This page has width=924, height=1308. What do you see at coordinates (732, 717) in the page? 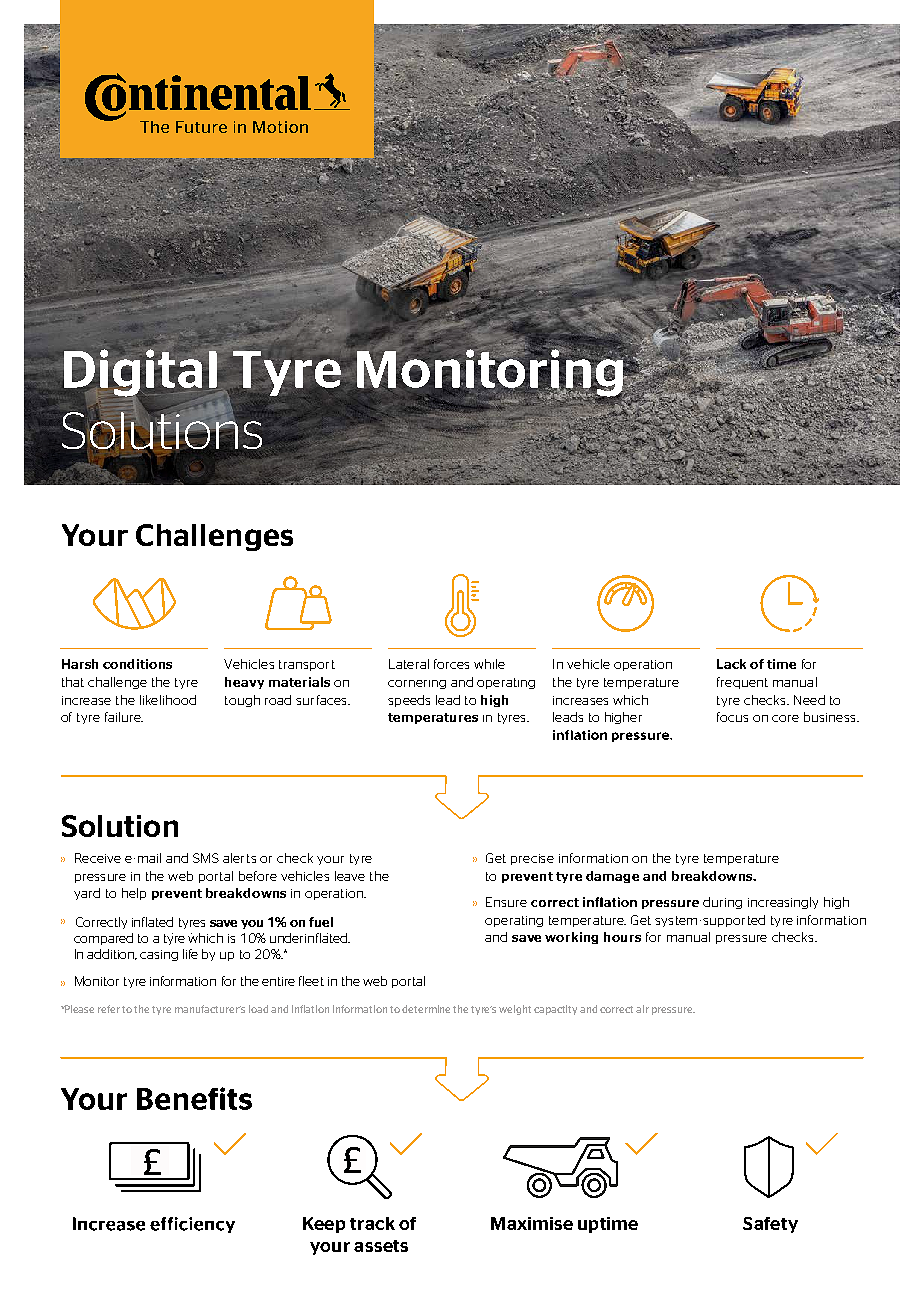
I see `focus` at bounding box center [732, 717].
